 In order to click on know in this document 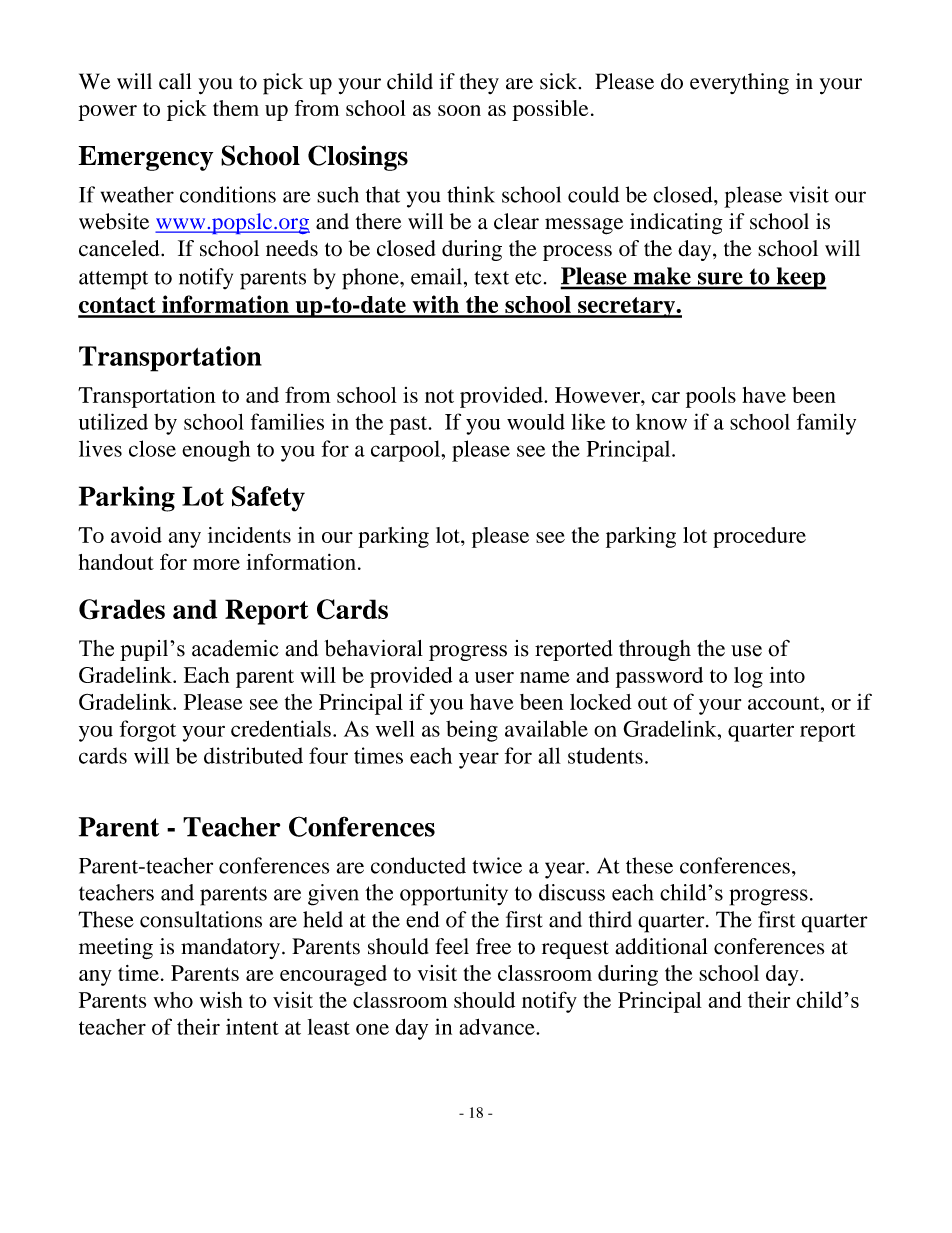, I will do `click(661, 422)`.
